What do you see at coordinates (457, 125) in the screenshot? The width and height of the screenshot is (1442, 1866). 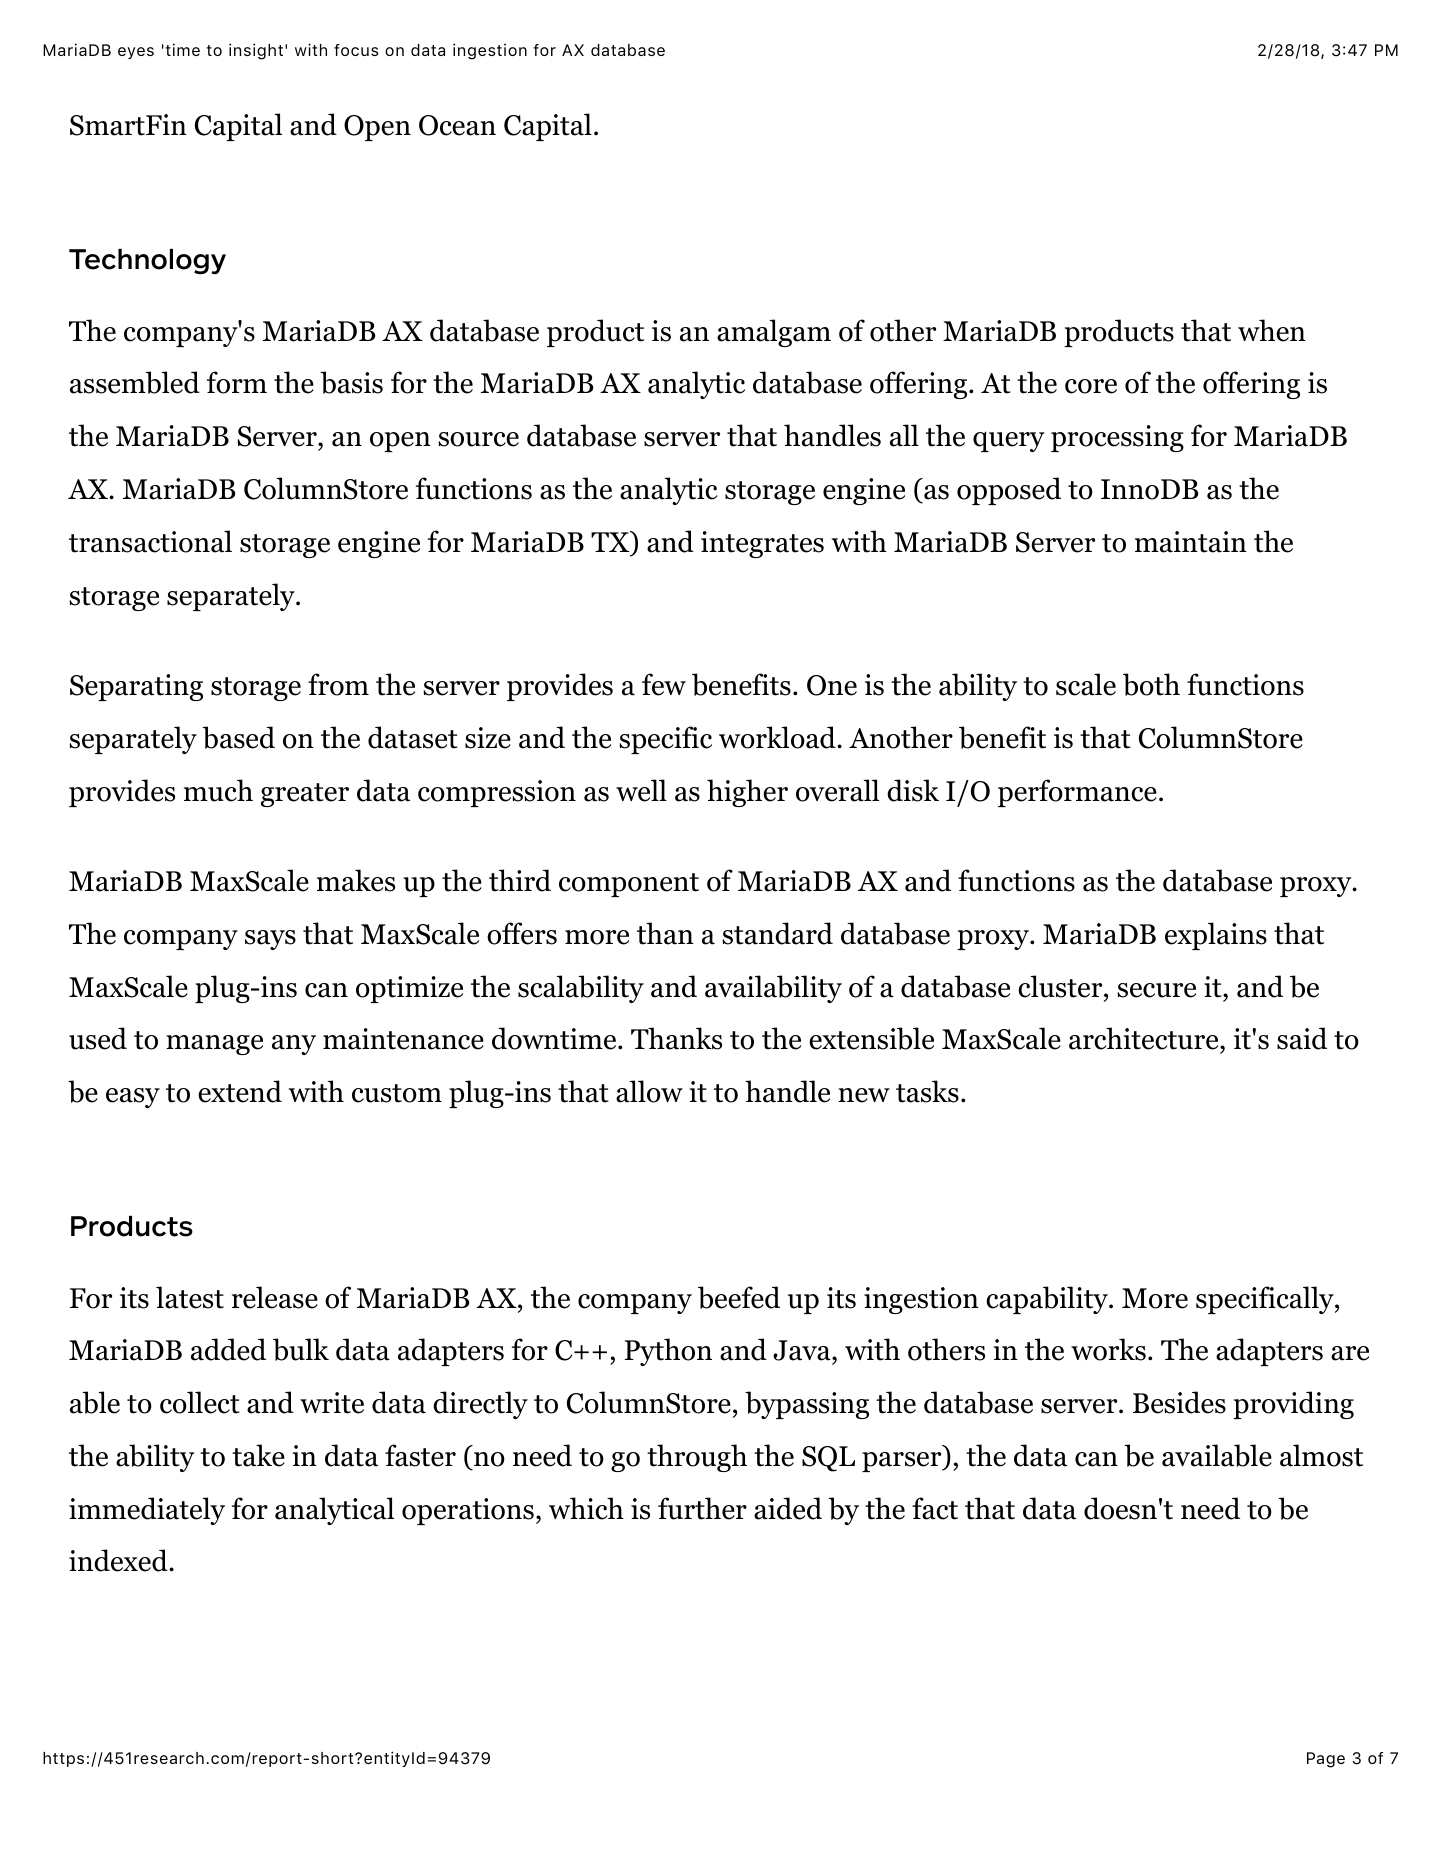 I see `Ocean` at bounding box center [457, 125].
